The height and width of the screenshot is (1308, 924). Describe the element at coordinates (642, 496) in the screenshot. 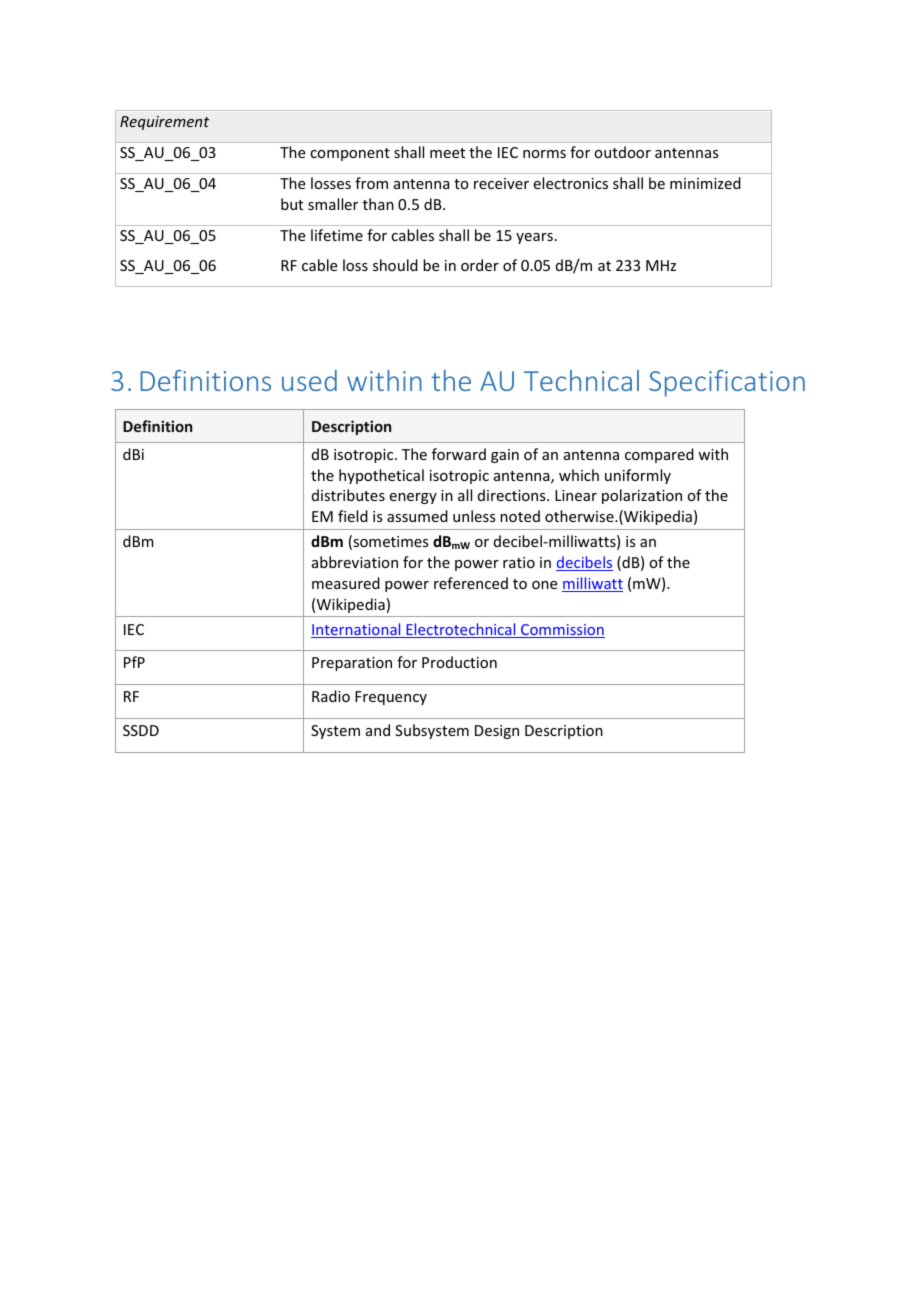

I see `polarization` at that location.
